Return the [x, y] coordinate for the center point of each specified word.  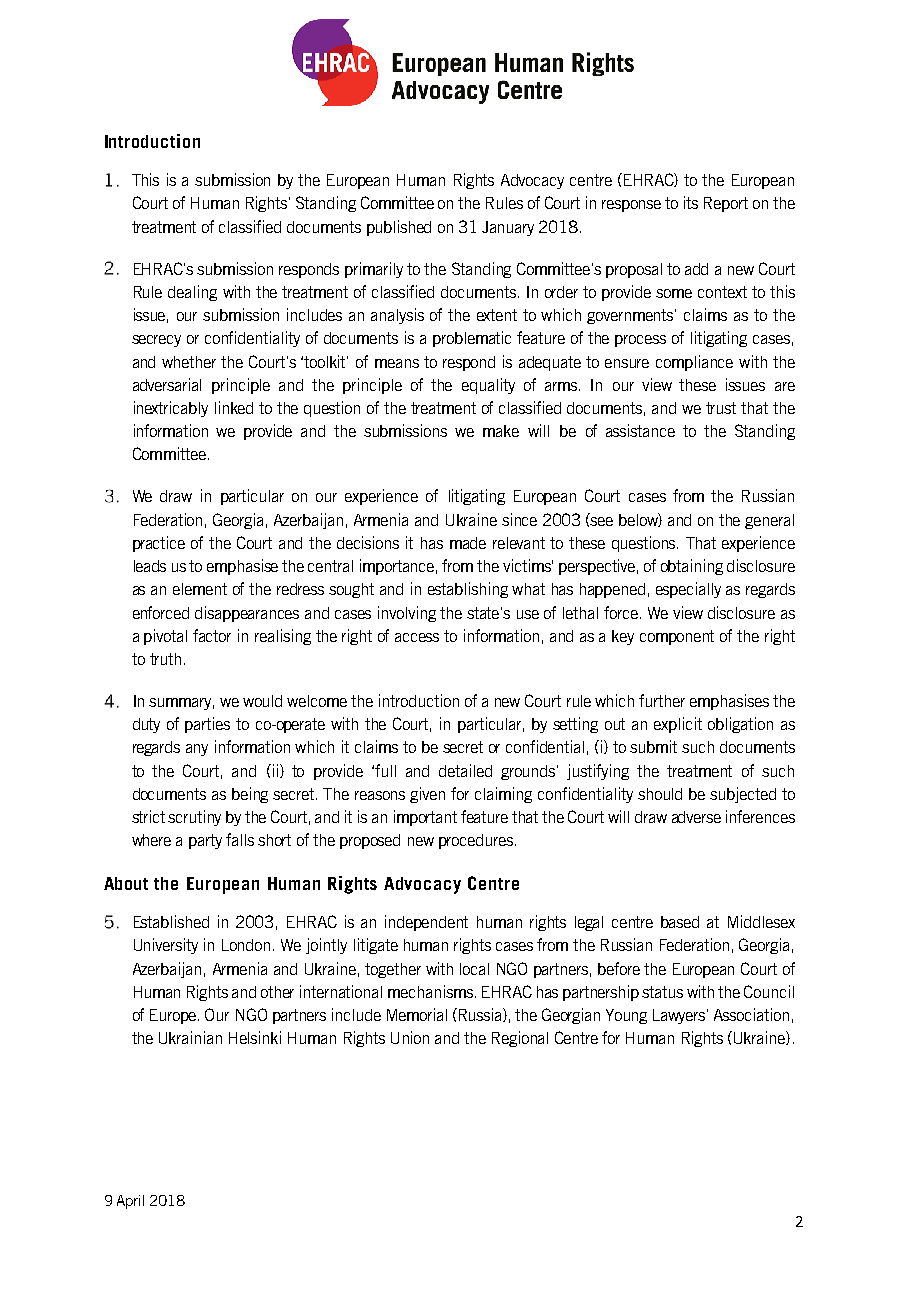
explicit [678, 725]
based [680, 922]
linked [234, 407]
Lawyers [680, 1016]
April [130, 1202]
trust [721, 408]
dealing [192, 293]
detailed [465, 770]
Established [171, 921]
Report [726, 204]
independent [426, 923]
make [501, 431]
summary [181, 704]
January [508, 228]
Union [410, 1037]
